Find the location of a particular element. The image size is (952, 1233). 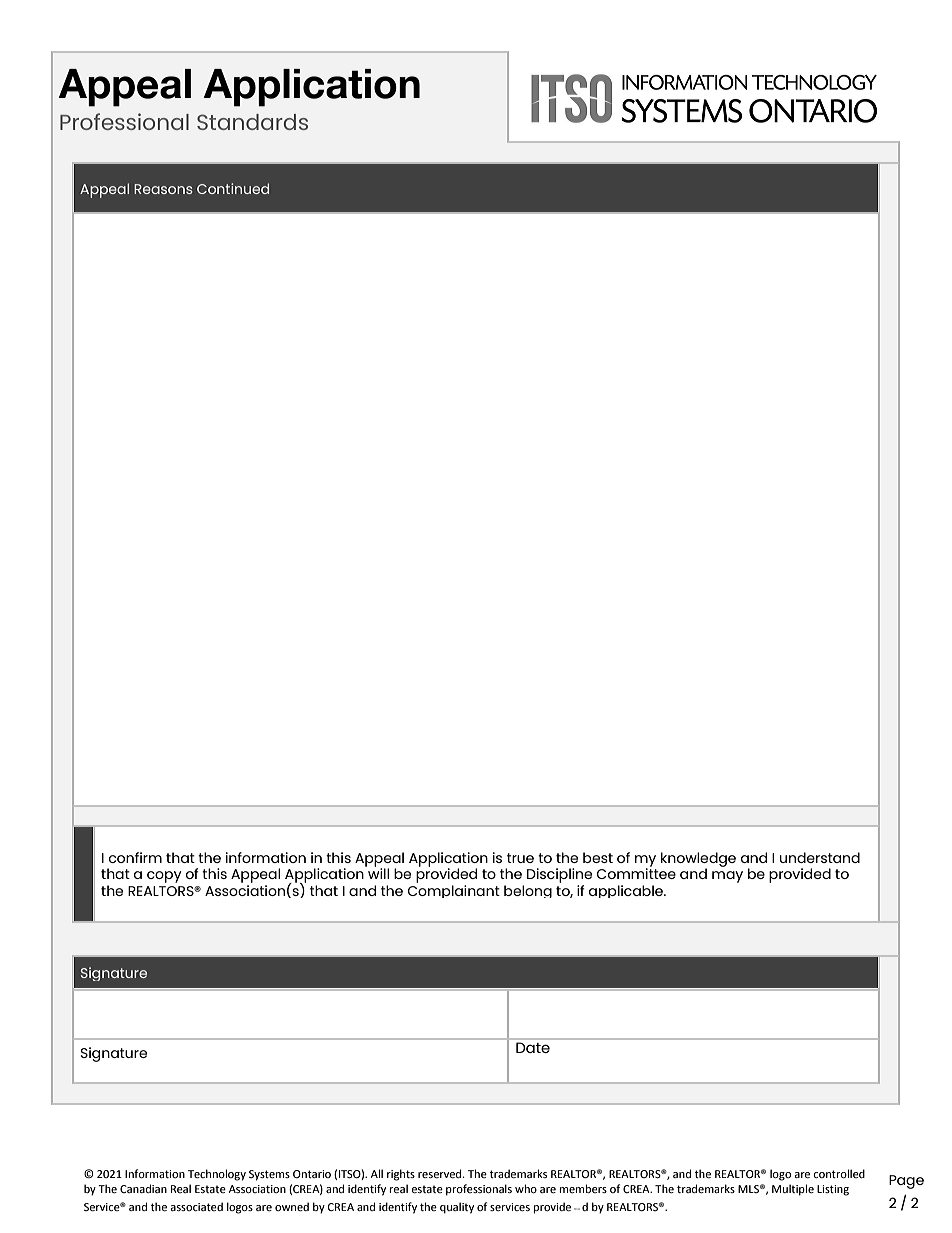

may is located at coordinates (727, 877).
